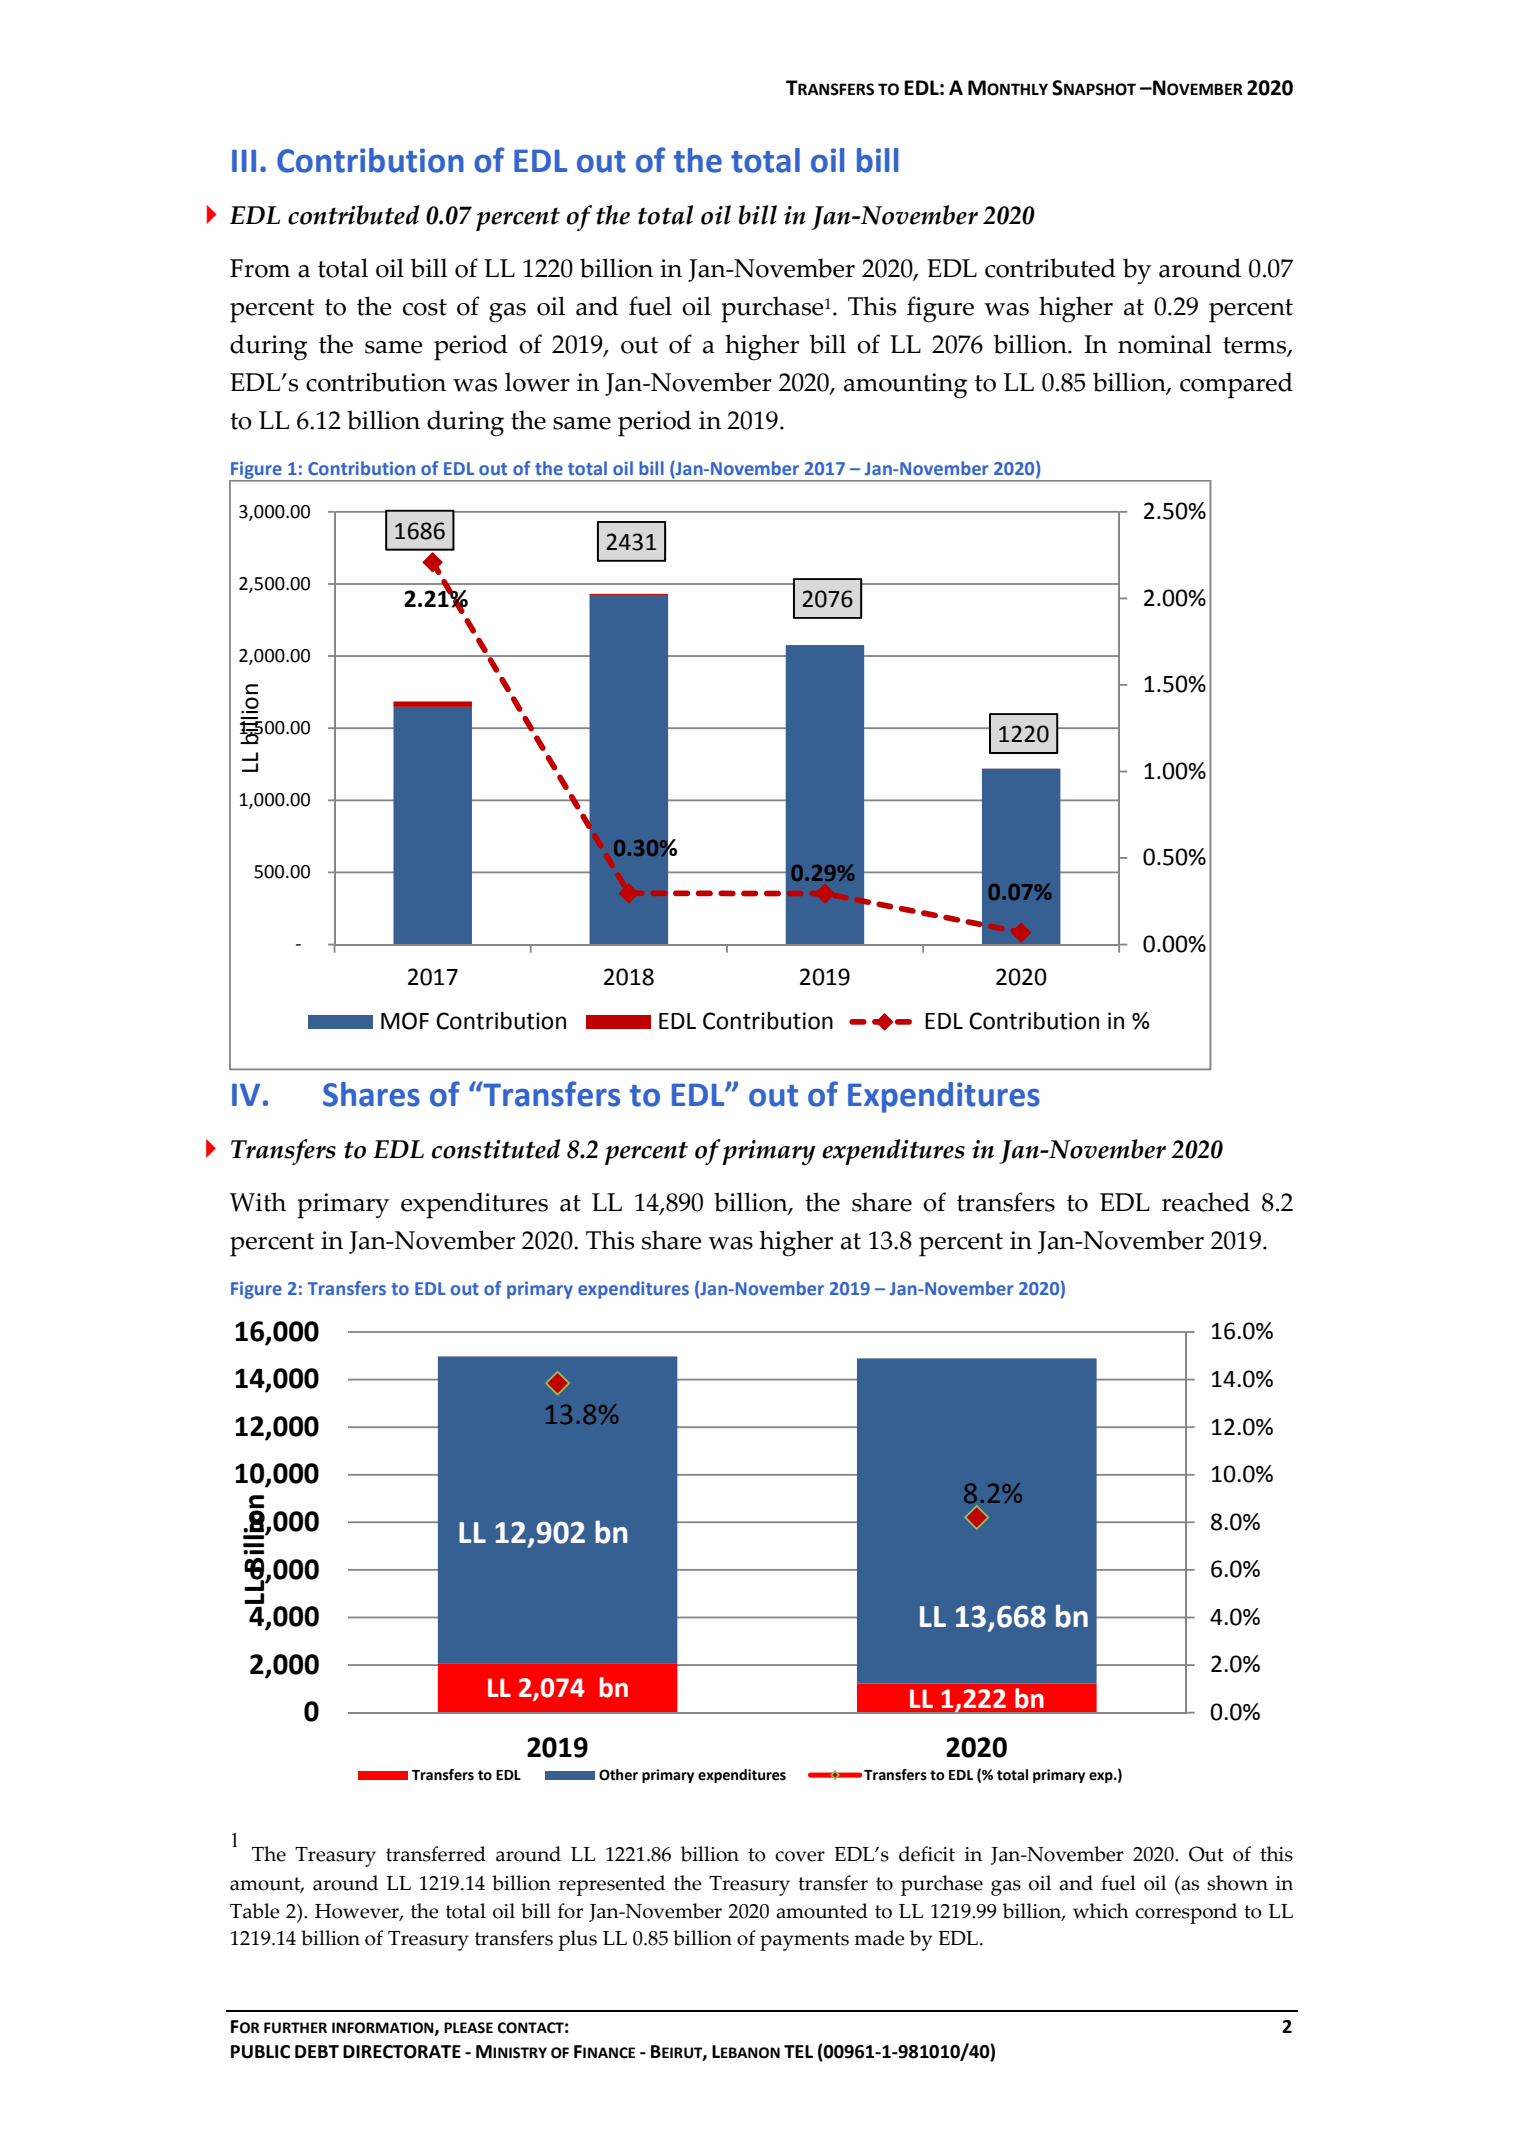  Describe the element at coordinates (798, 2051) in the screenshot. I see `TEL` at that location.
